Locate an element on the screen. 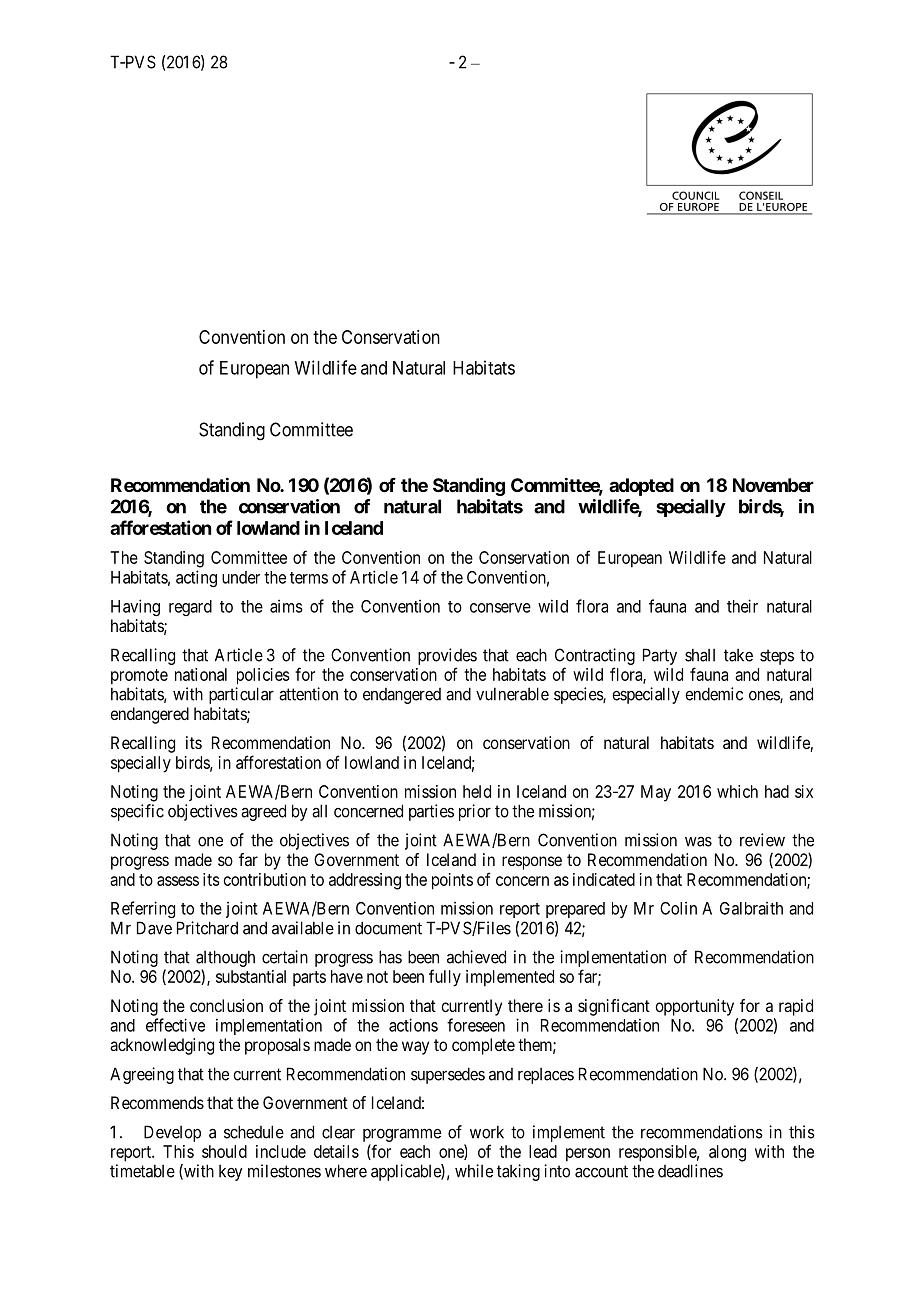 This screenshot has height=1308, width=924. prior is located at coordinates (475, 812).
